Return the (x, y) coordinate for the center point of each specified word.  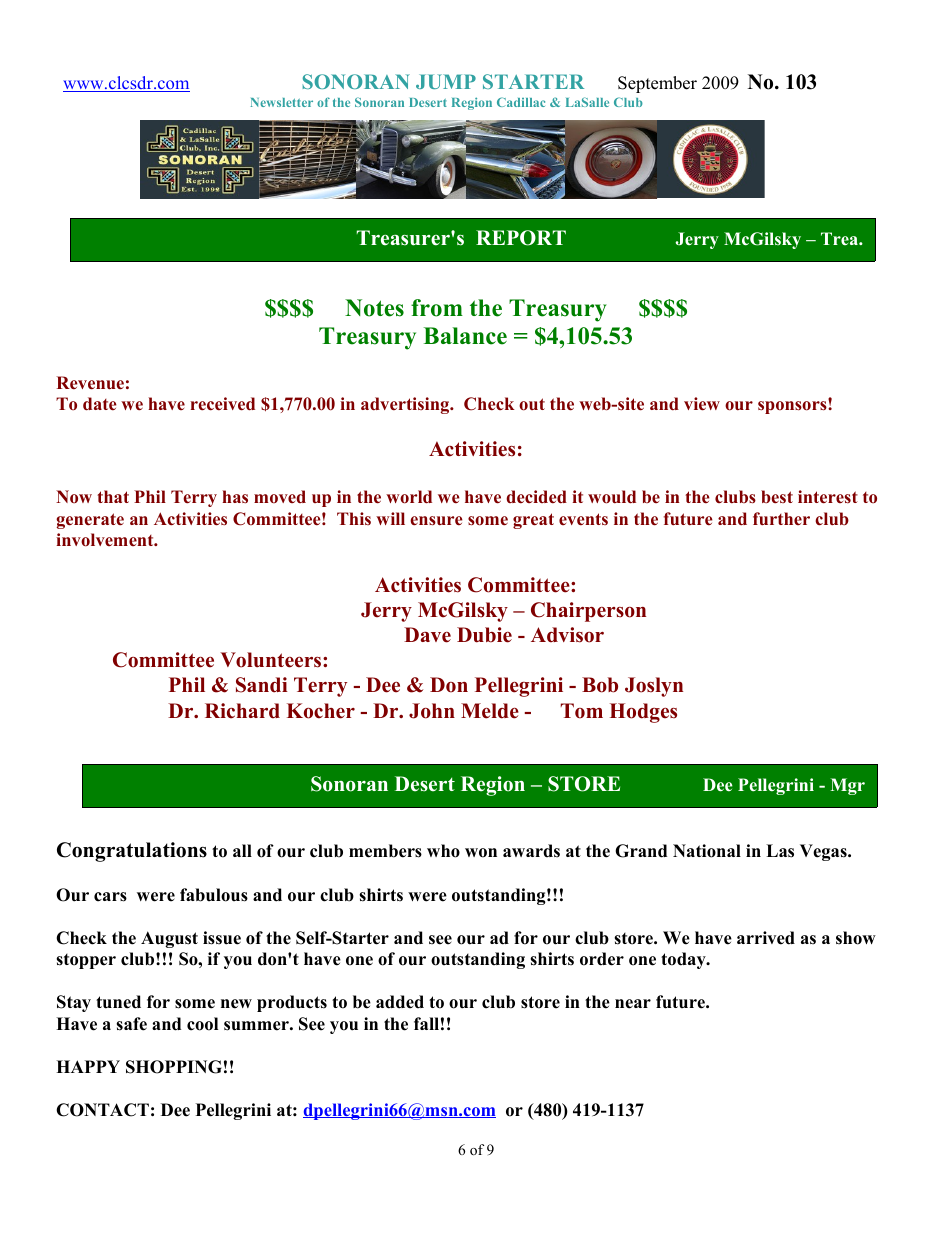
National (707, 851)
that (113, 496)
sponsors (793, 406)
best (777, 497)
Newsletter (282, 102)
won (481, 853)
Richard (242, 711)
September (657, 84)
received (222, 404)
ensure (436, 521)
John (432, 711)
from (437, 308)
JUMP (446, 81)
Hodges (643, 713)
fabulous (214, 895)
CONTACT (102, 1110)
